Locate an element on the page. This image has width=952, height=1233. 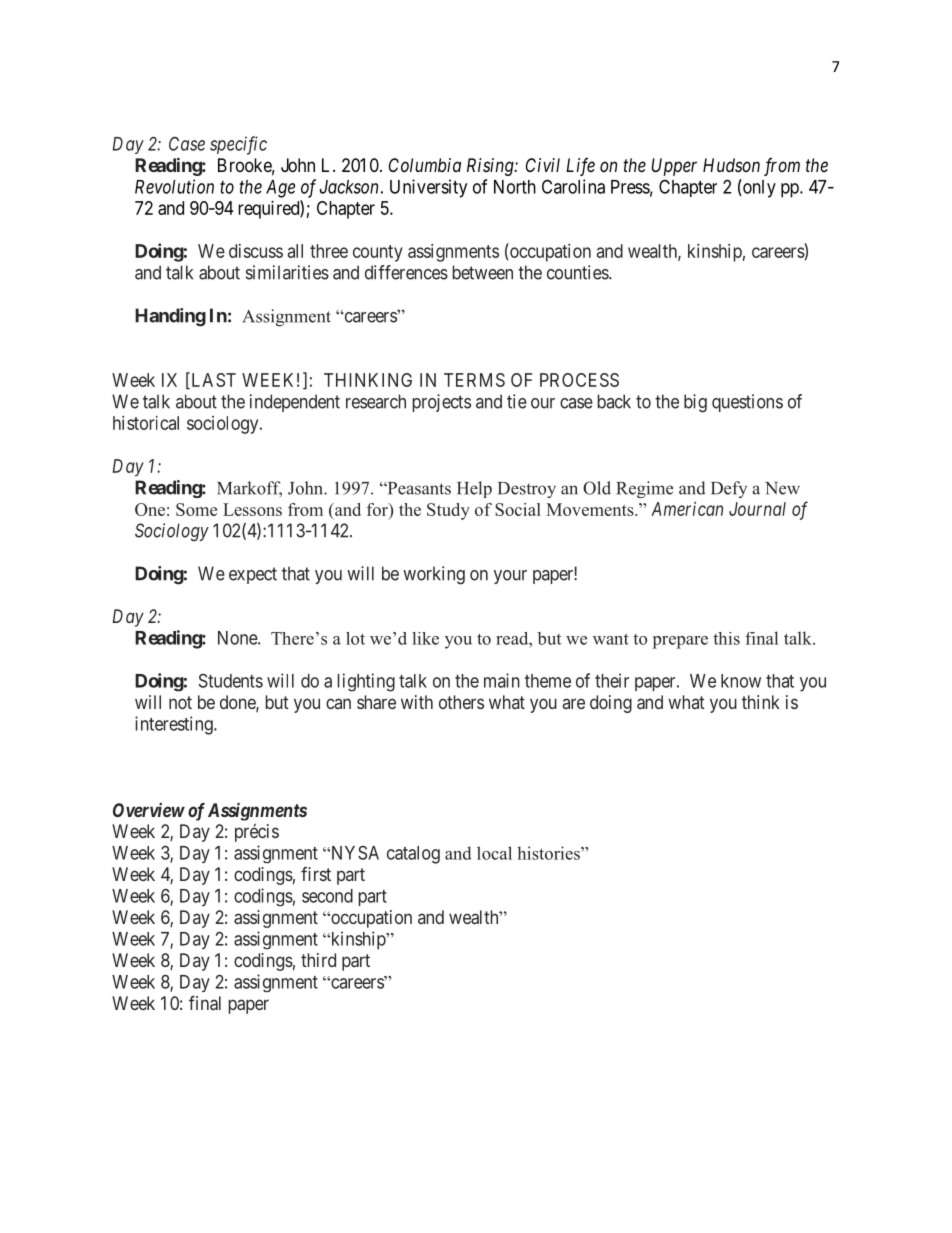
Students is located at coordinates (231, 681).
